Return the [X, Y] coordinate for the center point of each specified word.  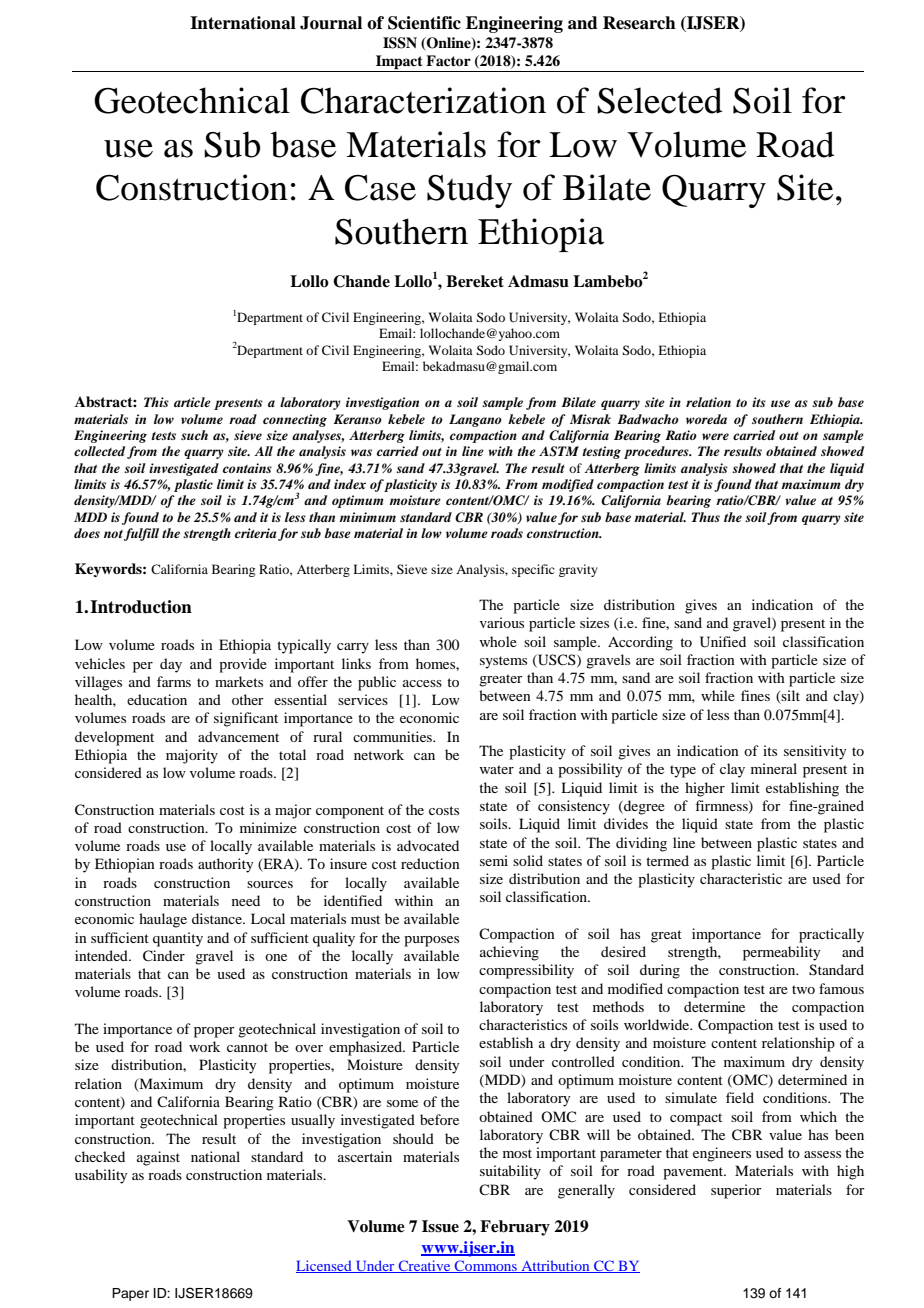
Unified [723, 642]
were [715, 436]
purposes [431, 941]
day [171, 665]
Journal [331, 23]
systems [503, 662]
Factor [448, 60]
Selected [659, 100]
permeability [781, 953]
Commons [486, 1266]
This [156, 402]
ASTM [559, 451]
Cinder [164, 956]
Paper [130, 1294]
